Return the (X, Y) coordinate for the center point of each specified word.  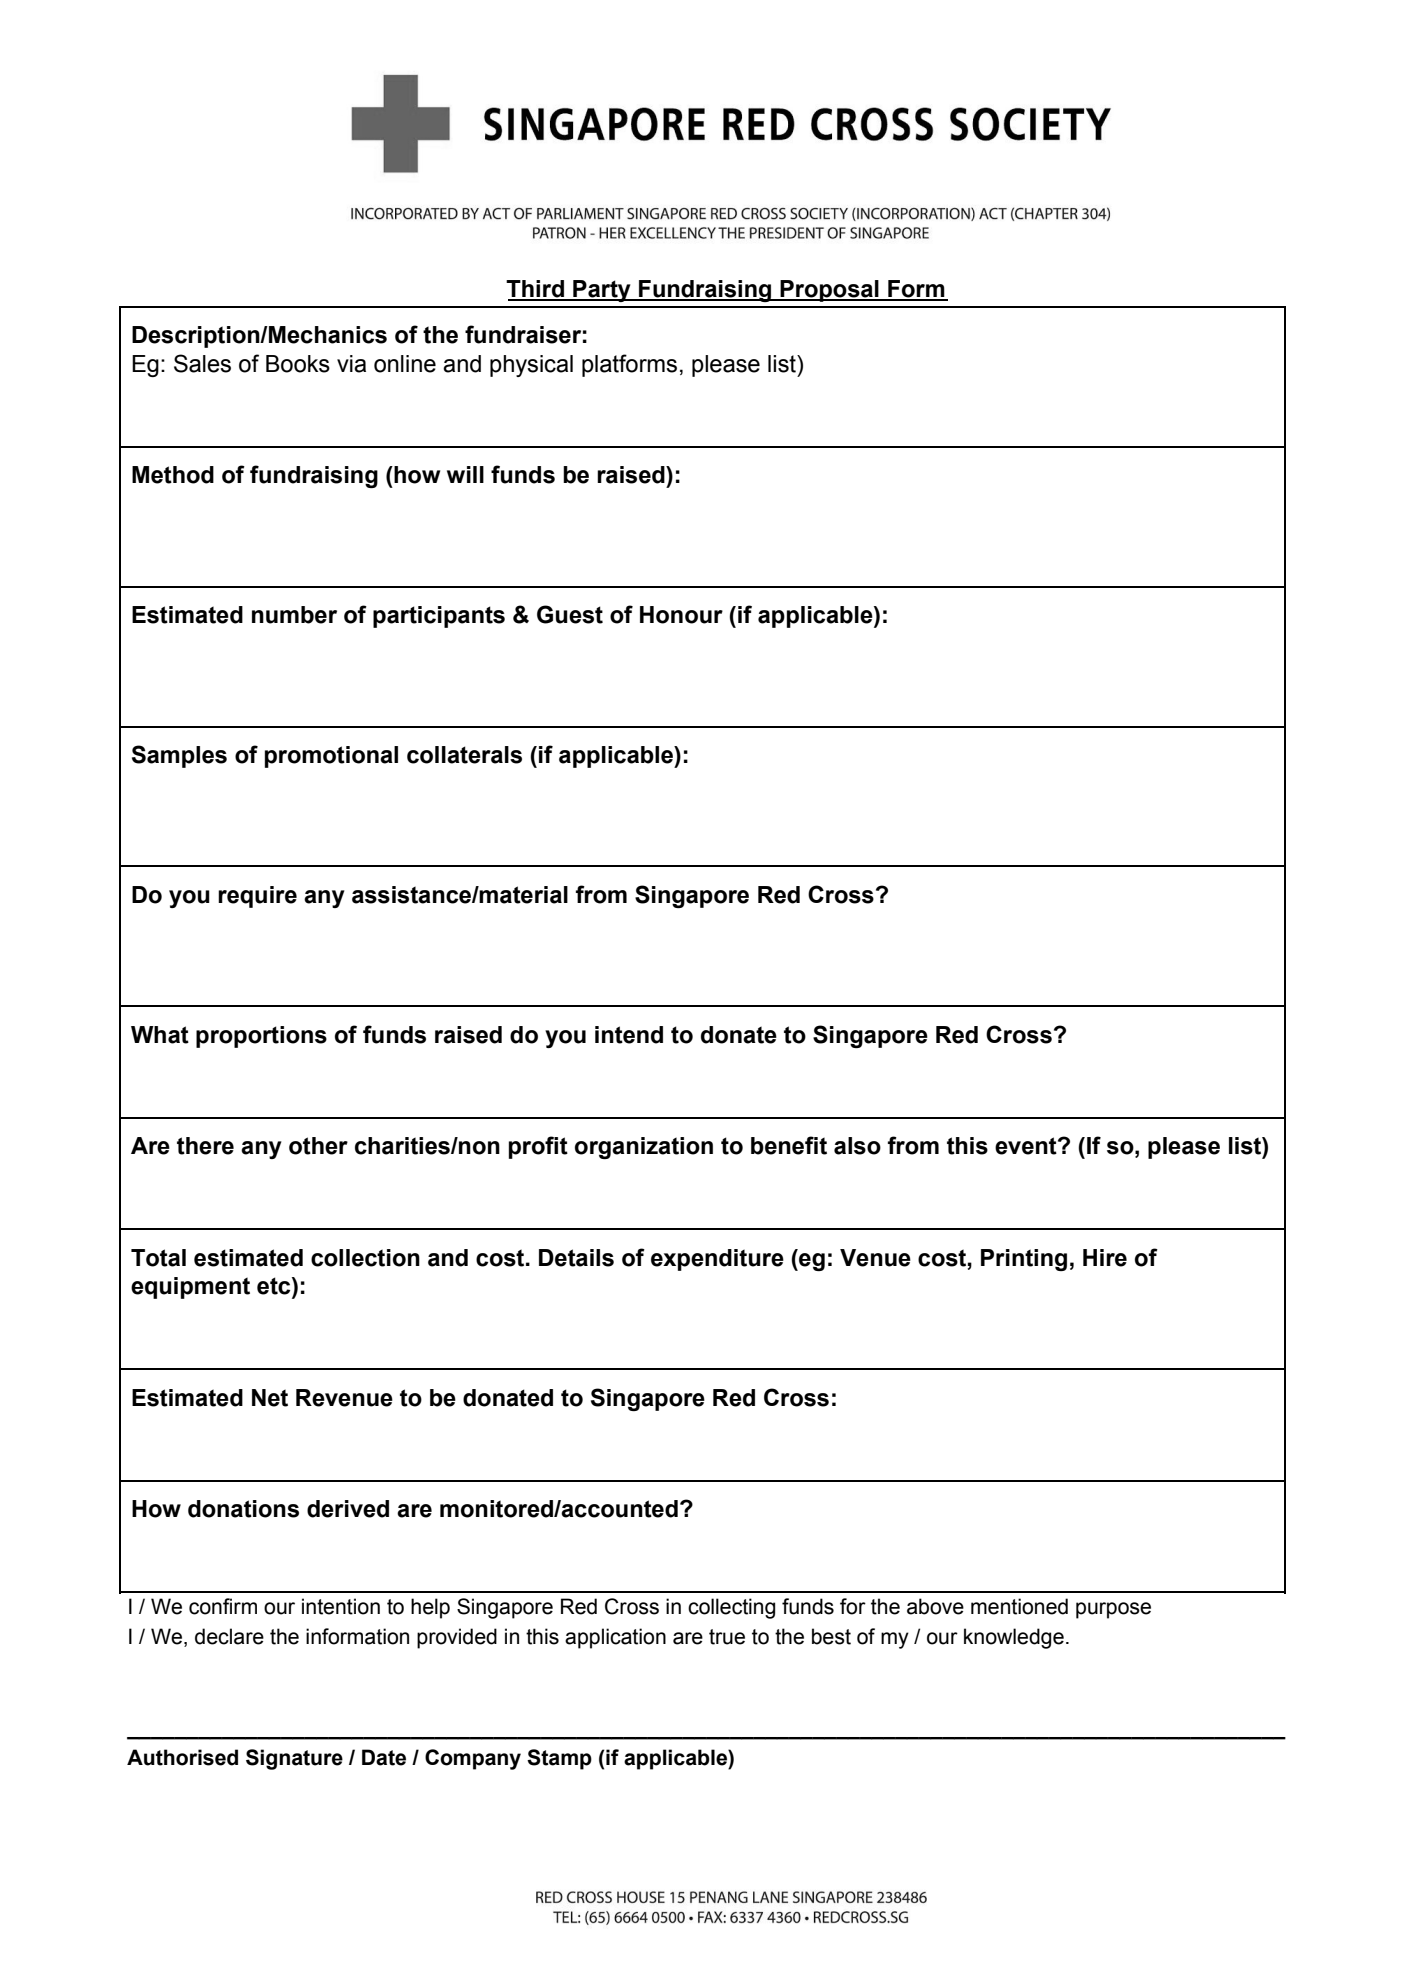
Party (602, 291)
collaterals (464, 755)
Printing (1024, 1260)
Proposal (829, 291)
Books (298, 364)
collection (365, 1258)
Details (576, 1258)
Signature (294, 1759)
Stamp (559, 1759)
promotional (331, 757)
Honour (681, 615)
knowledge (1014, 1638)
